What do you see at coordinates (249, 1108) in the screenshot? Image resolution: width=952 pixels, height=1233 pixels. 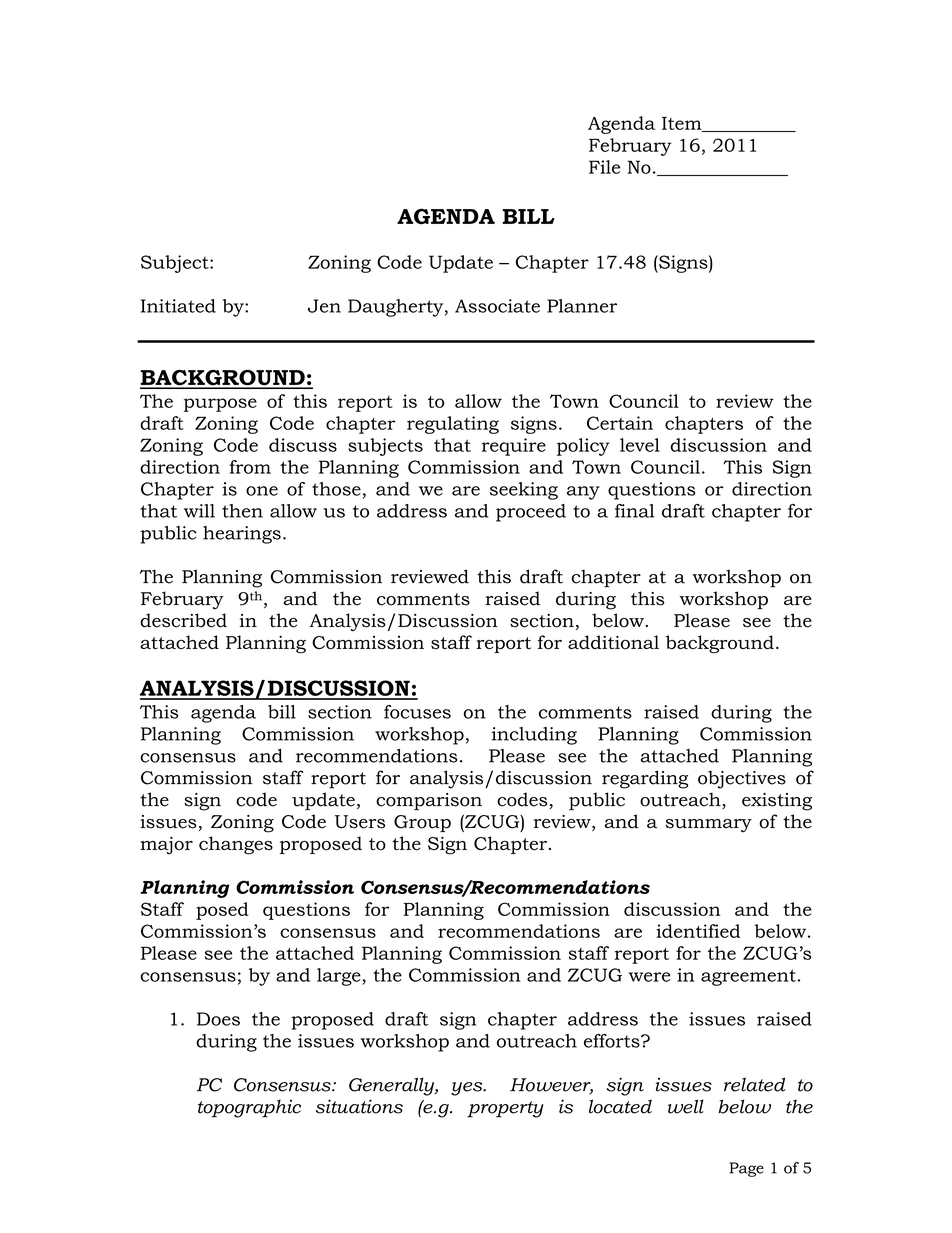 I see `topographic` at bounding box center [249, 1108].
